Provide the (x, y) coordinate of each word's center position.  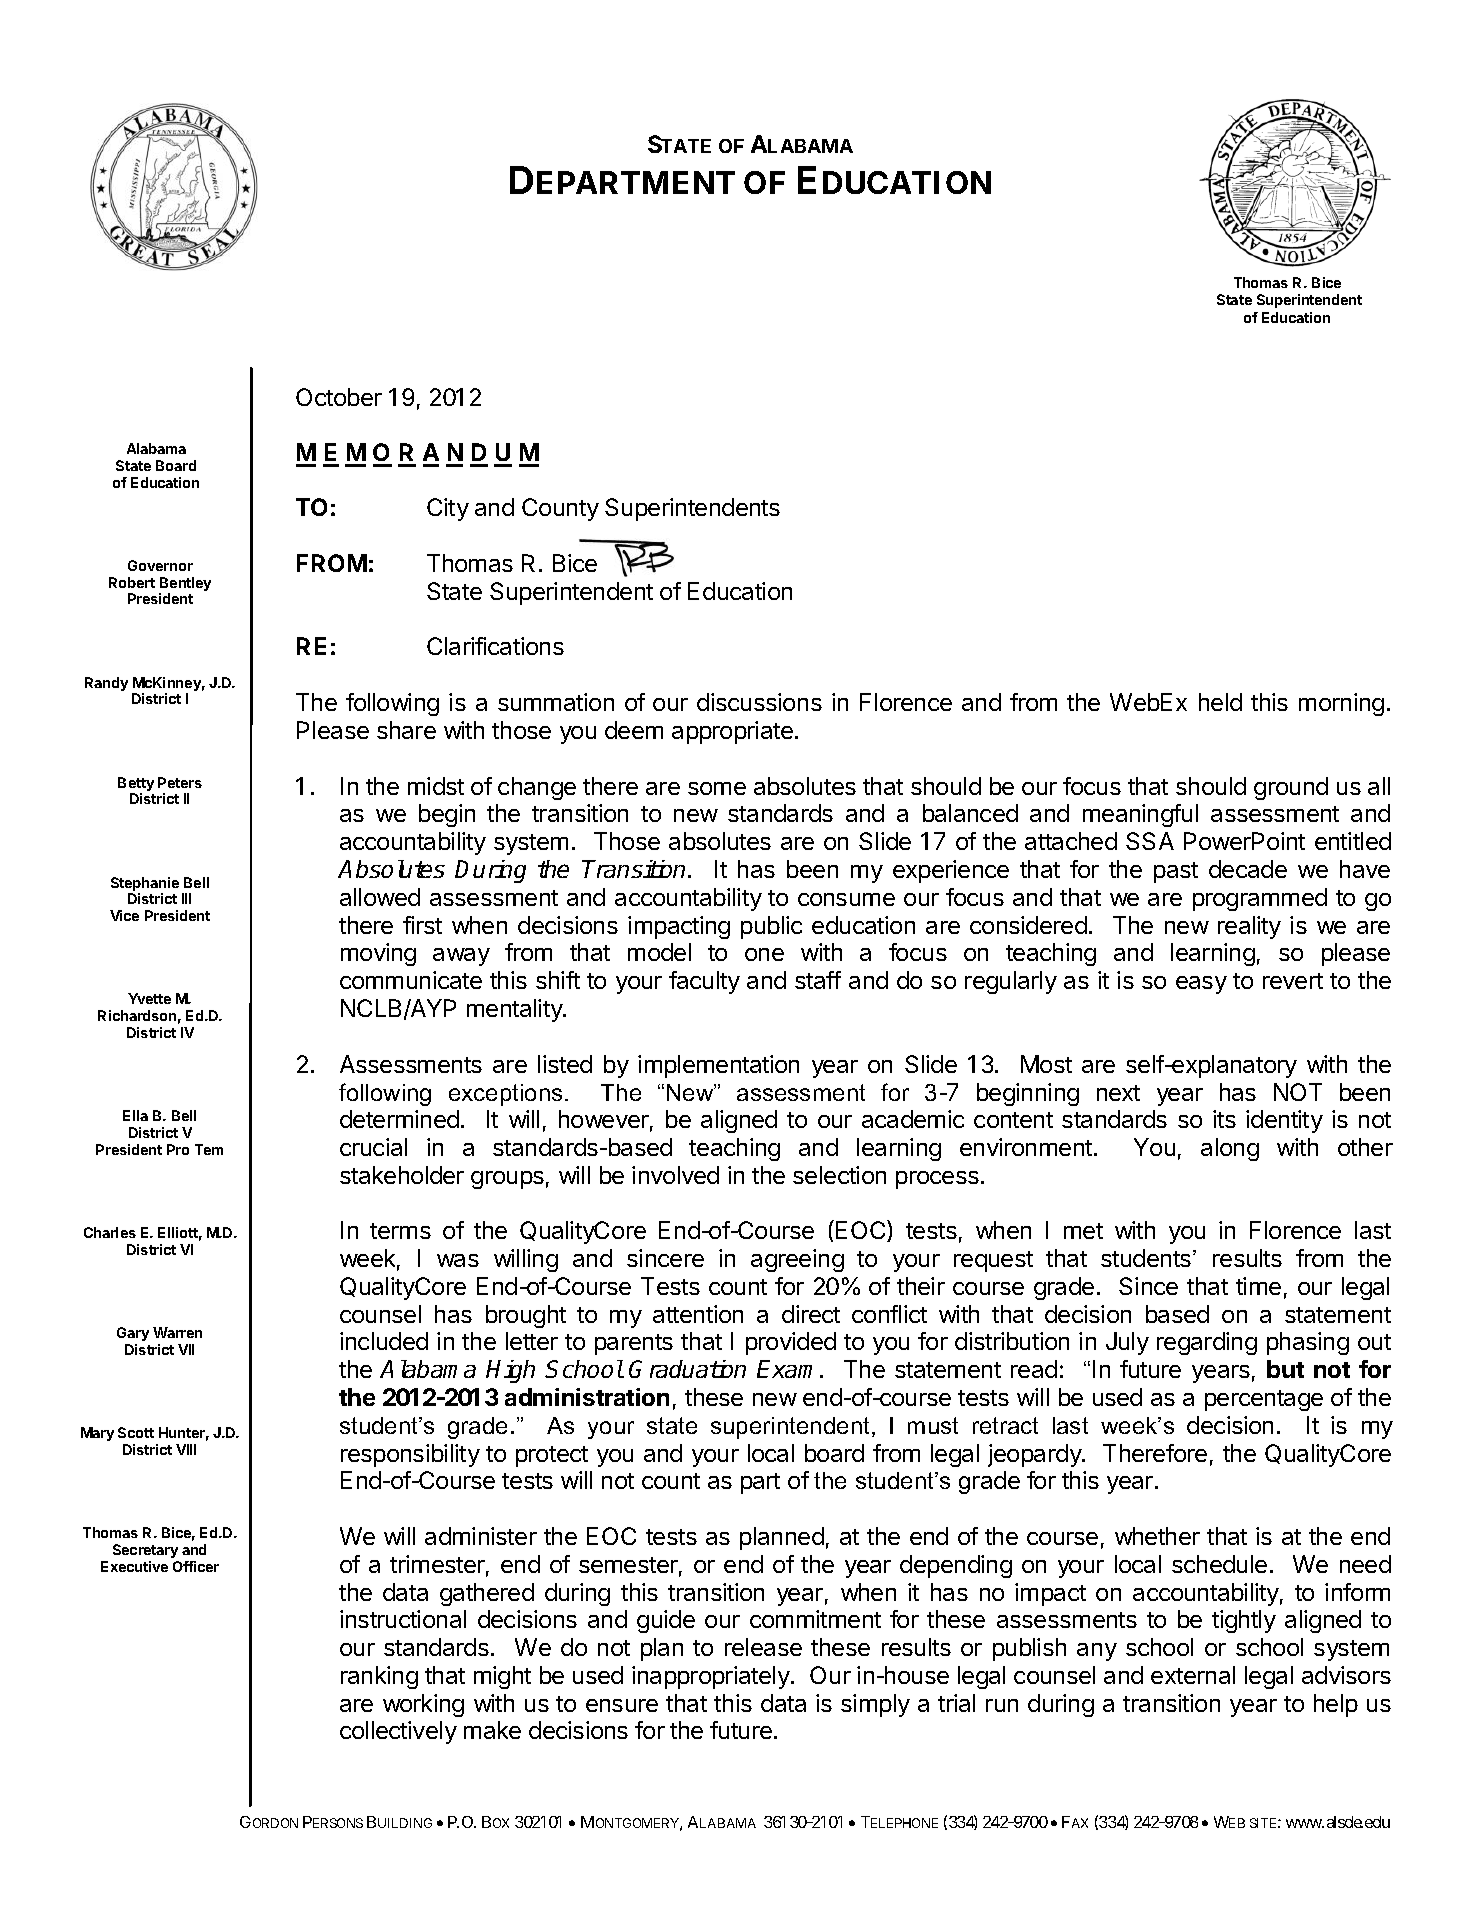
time (1258, 1286)
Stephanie (145, 885)
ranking (379, 1677)
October (339, 397)
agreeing (797, 1260)
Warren (177, 1332)
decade (1248, 869)
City (448, 509)
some (717, 788)
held (1220, 702)
